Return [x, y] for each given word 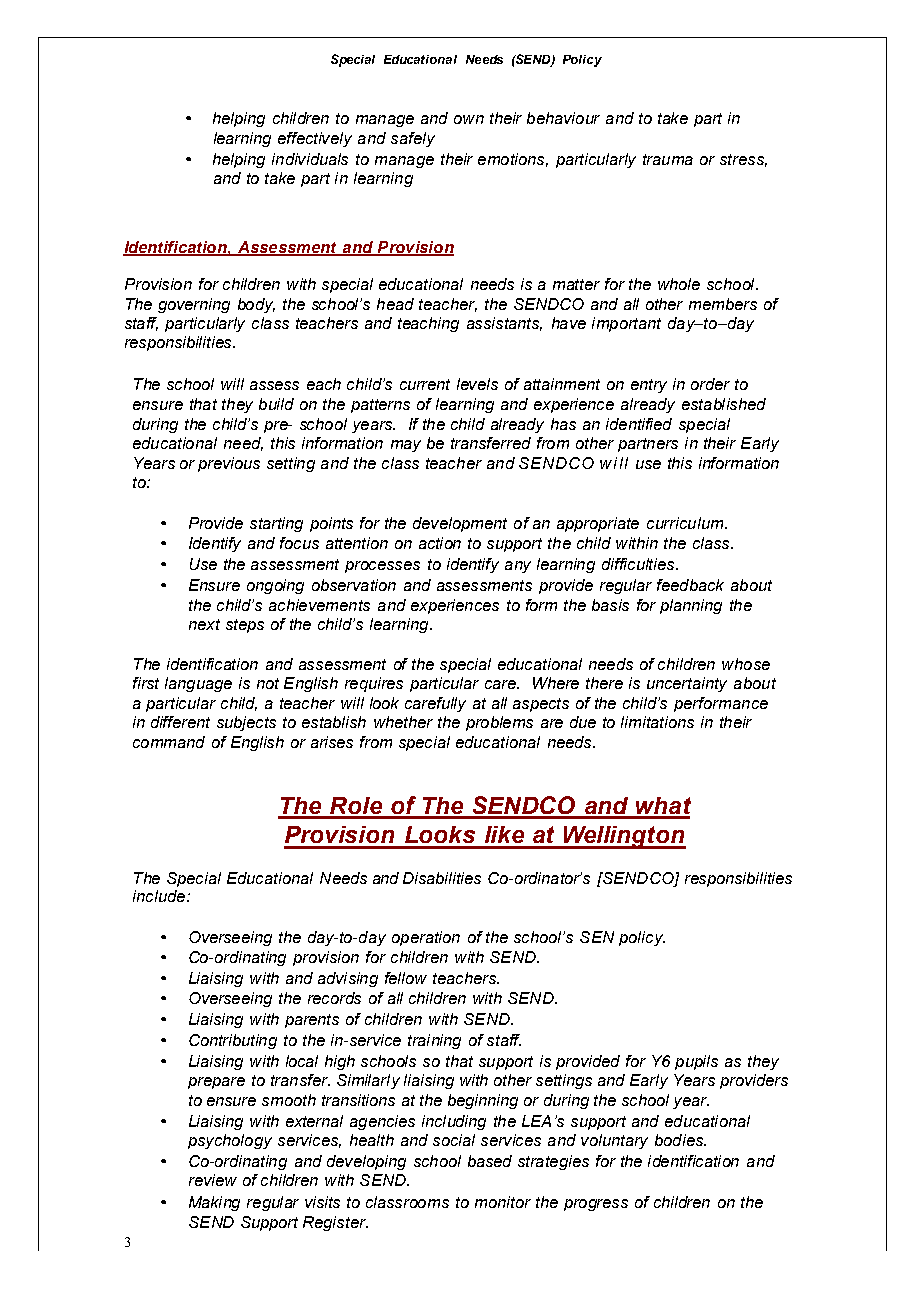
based [490, 1161]
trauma [668, 159]
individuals [310, 159]
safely [413, 139]
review [213, 1180]
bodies [680, 1140]
